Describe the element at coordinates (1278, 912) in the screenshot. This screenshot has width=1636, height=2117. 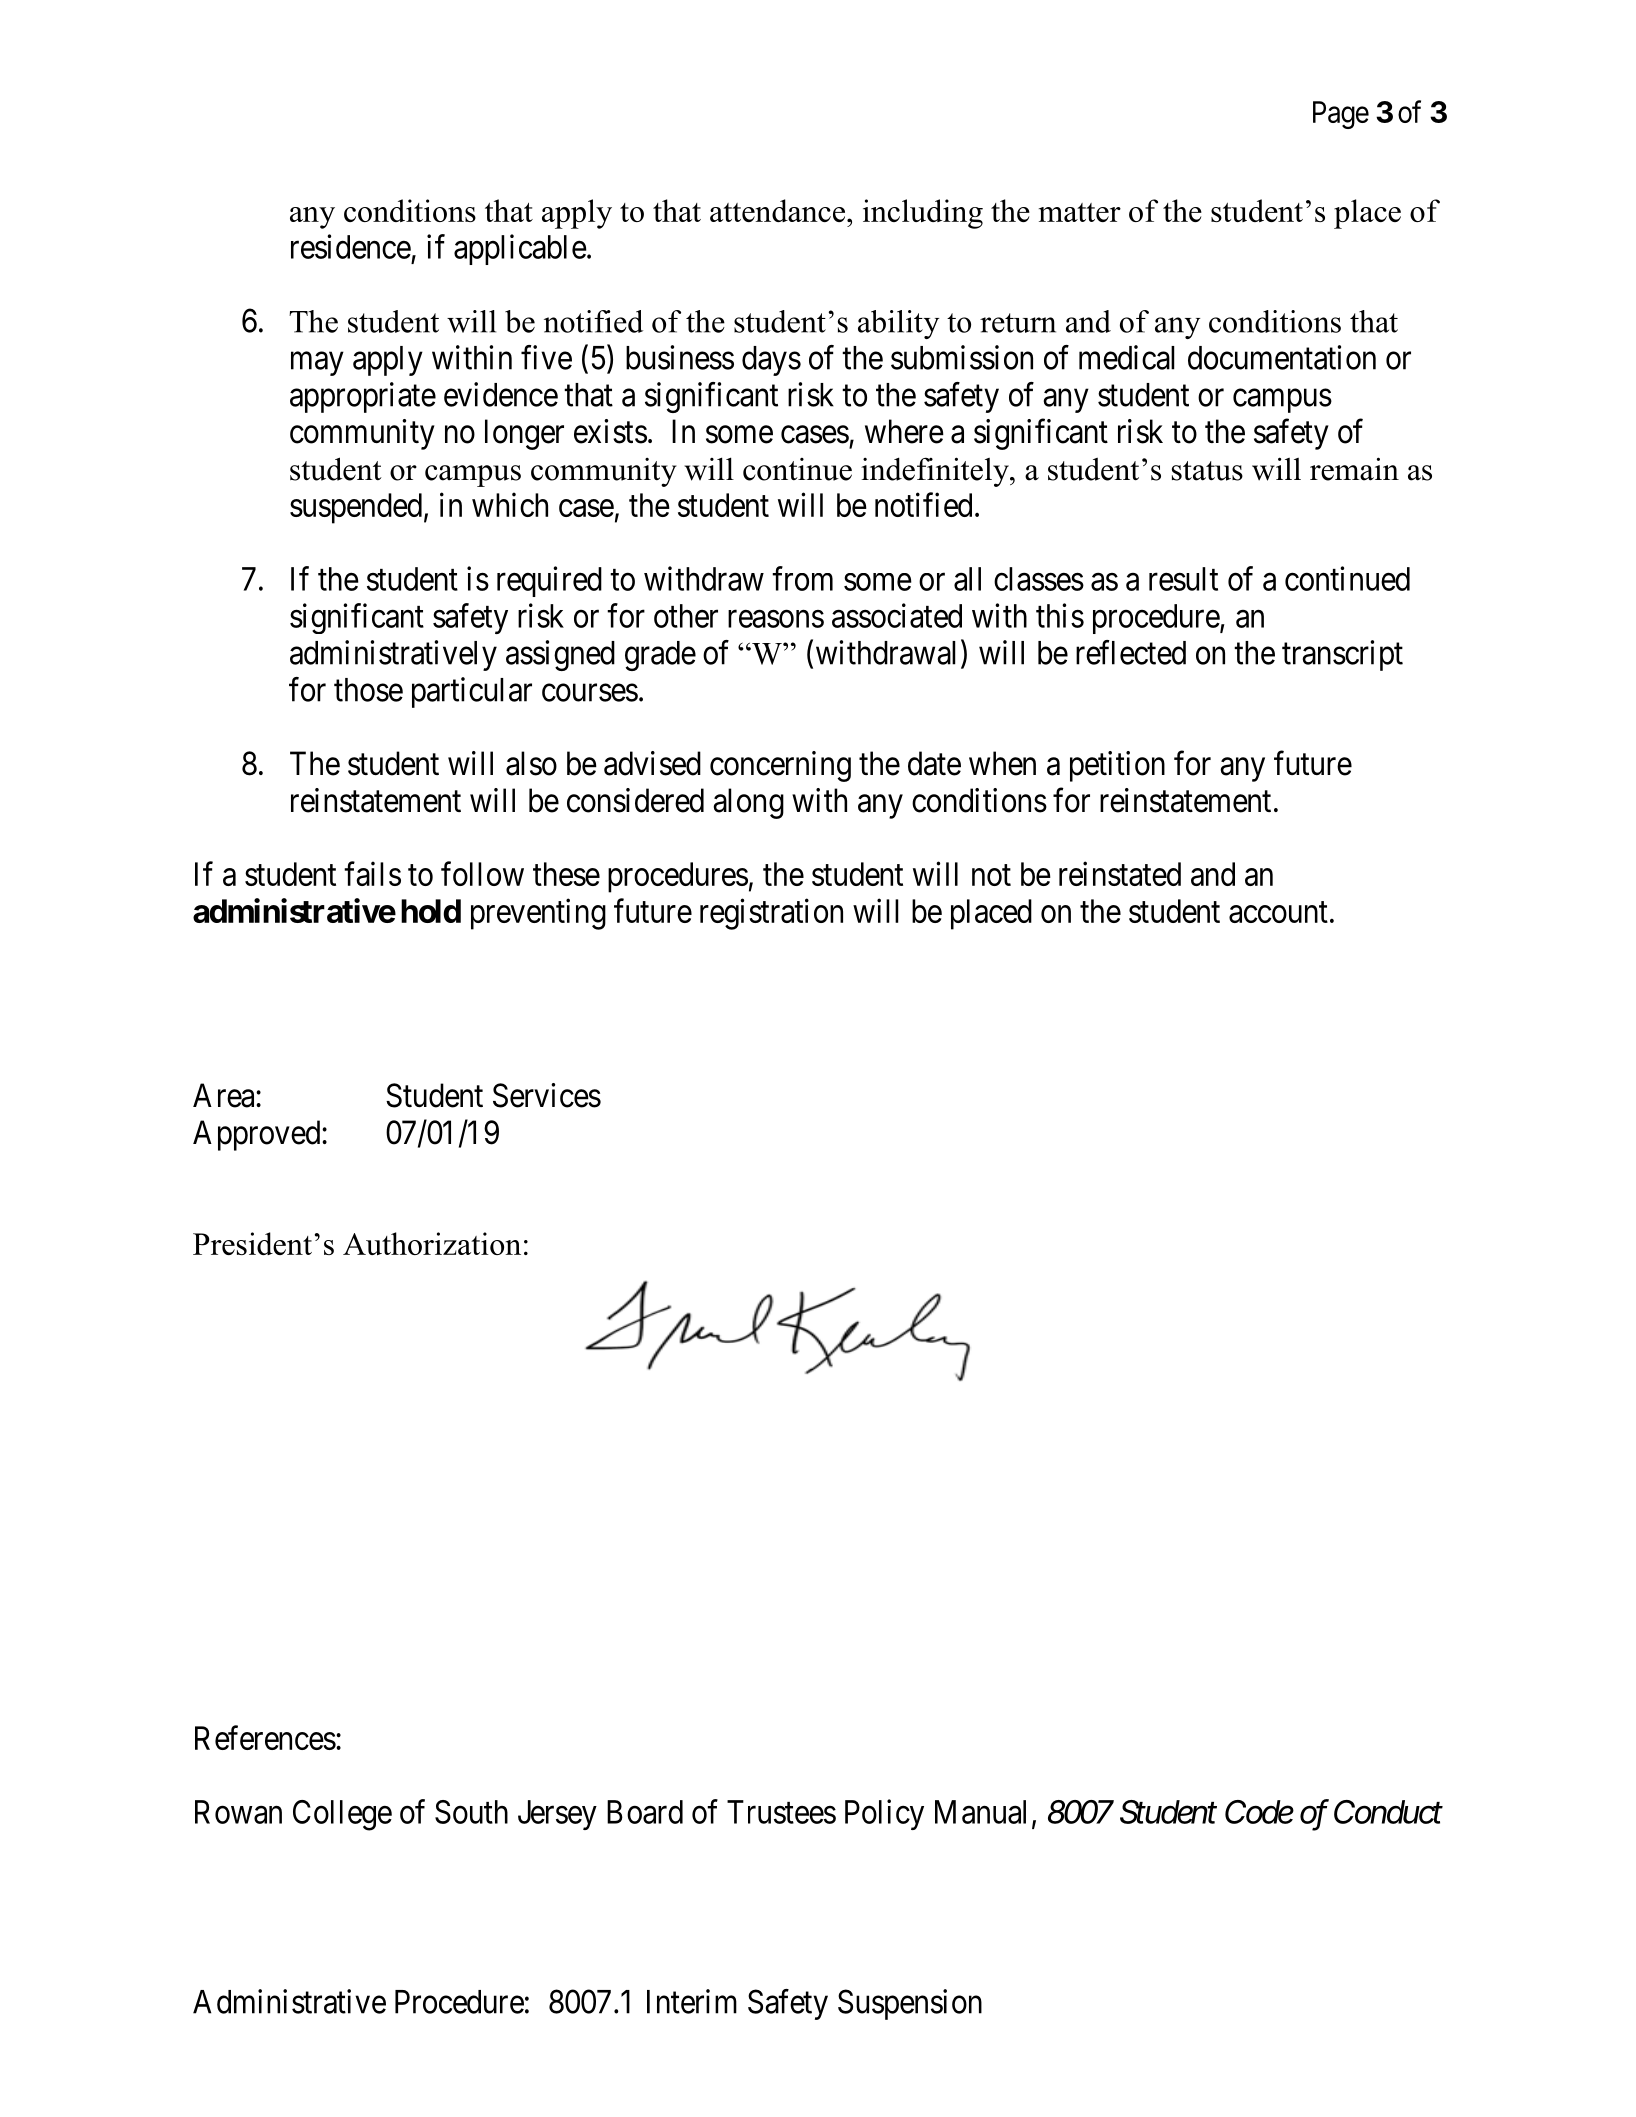
I see `account` at that location.
